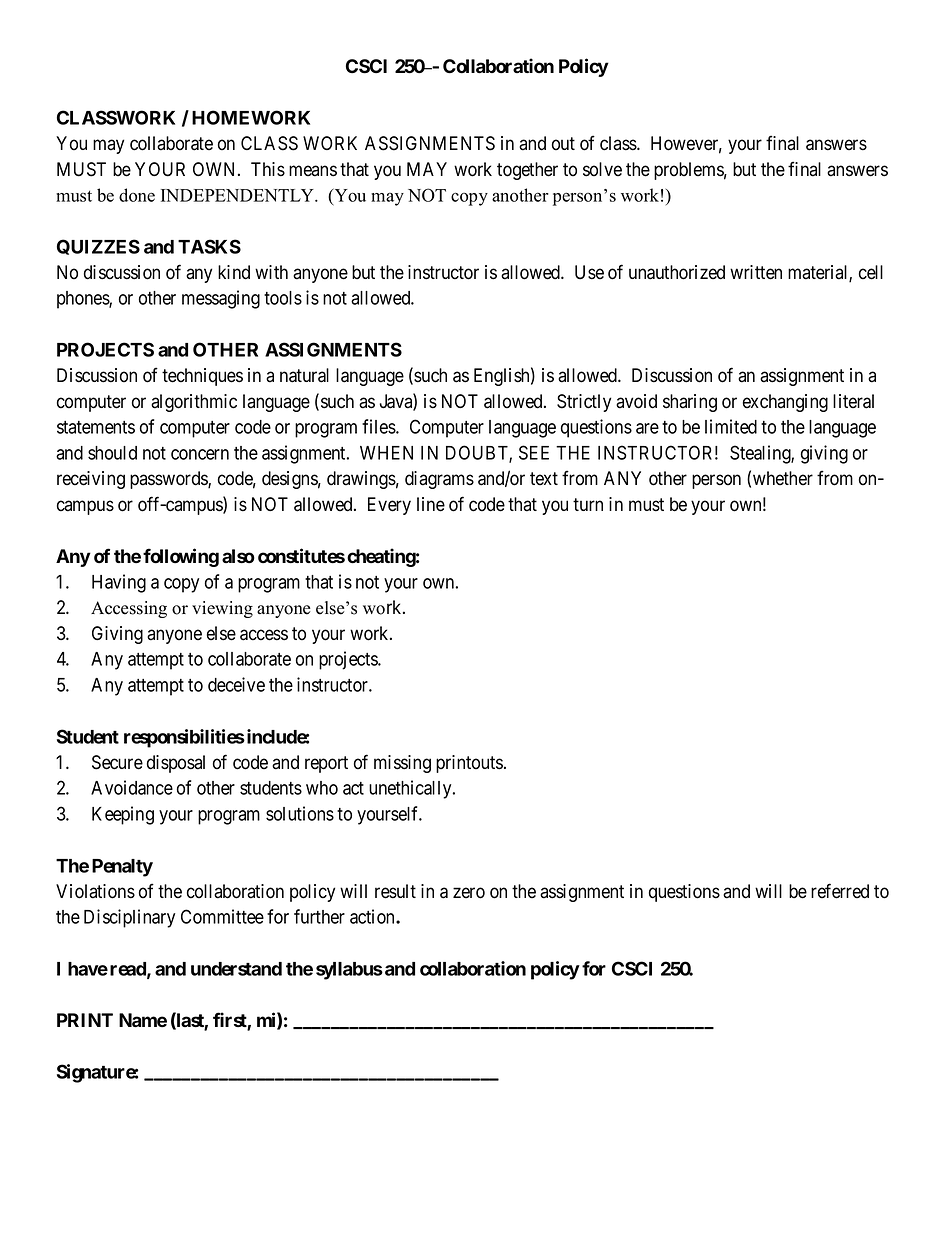 This document has height=1233, width=952. Describe the element at coordinates (756, 272) in the document. I see `written` at that location.
